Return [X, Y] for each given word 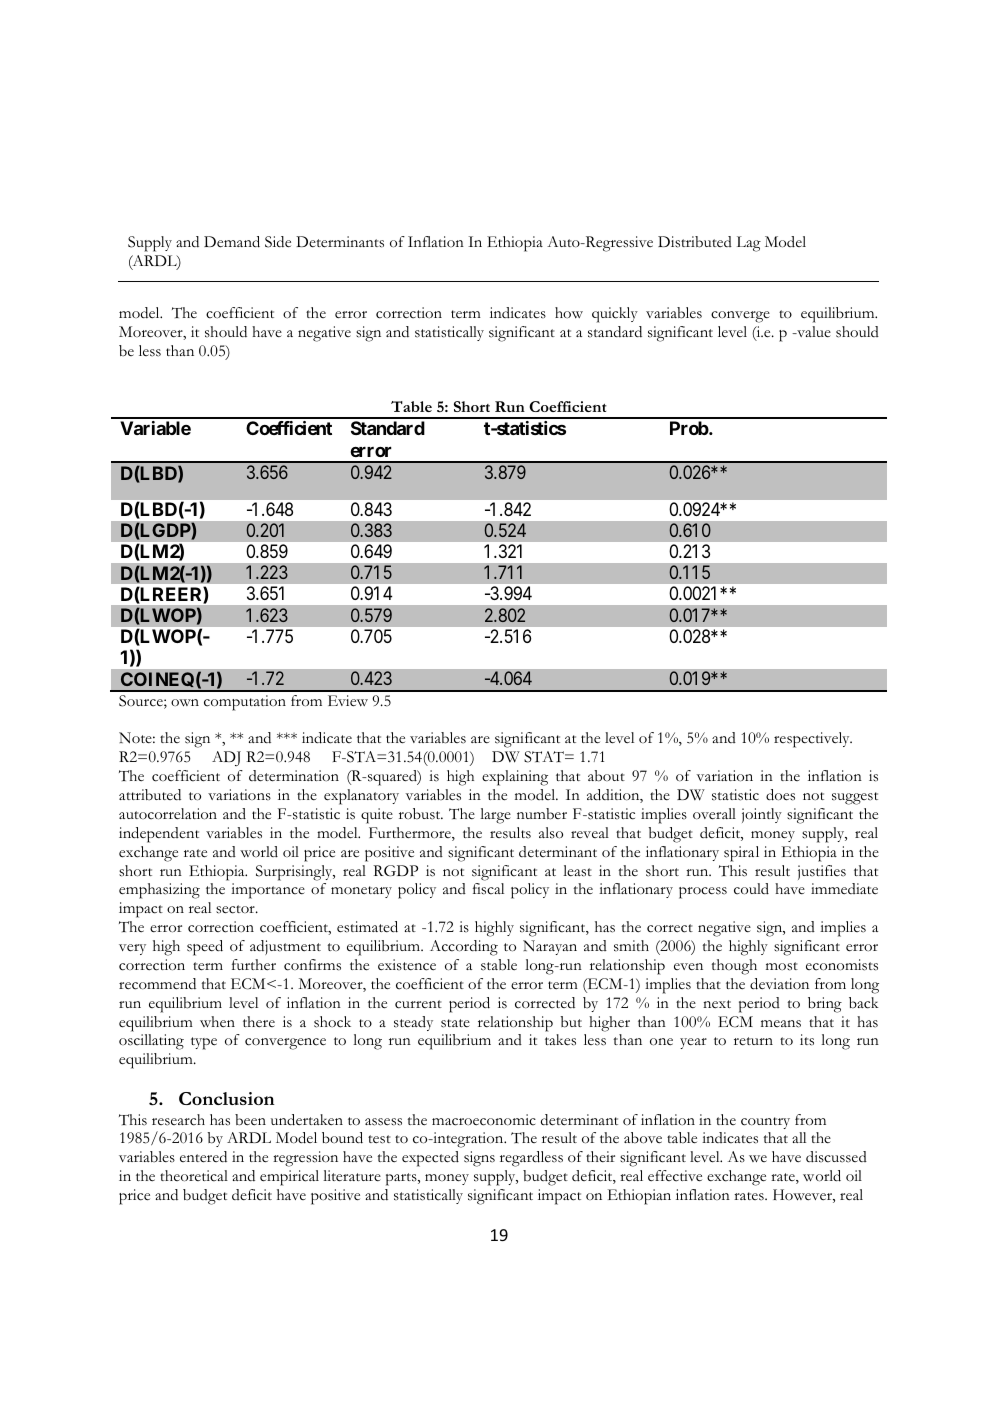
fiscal [488, 889]
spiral [741, 854]
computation [245, 703]
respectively [813, 740]
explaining [515, 778]
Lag [749, 244]
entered [203, 1157]
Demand [232, 242]
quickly [615, 315]
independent [159, 835]
